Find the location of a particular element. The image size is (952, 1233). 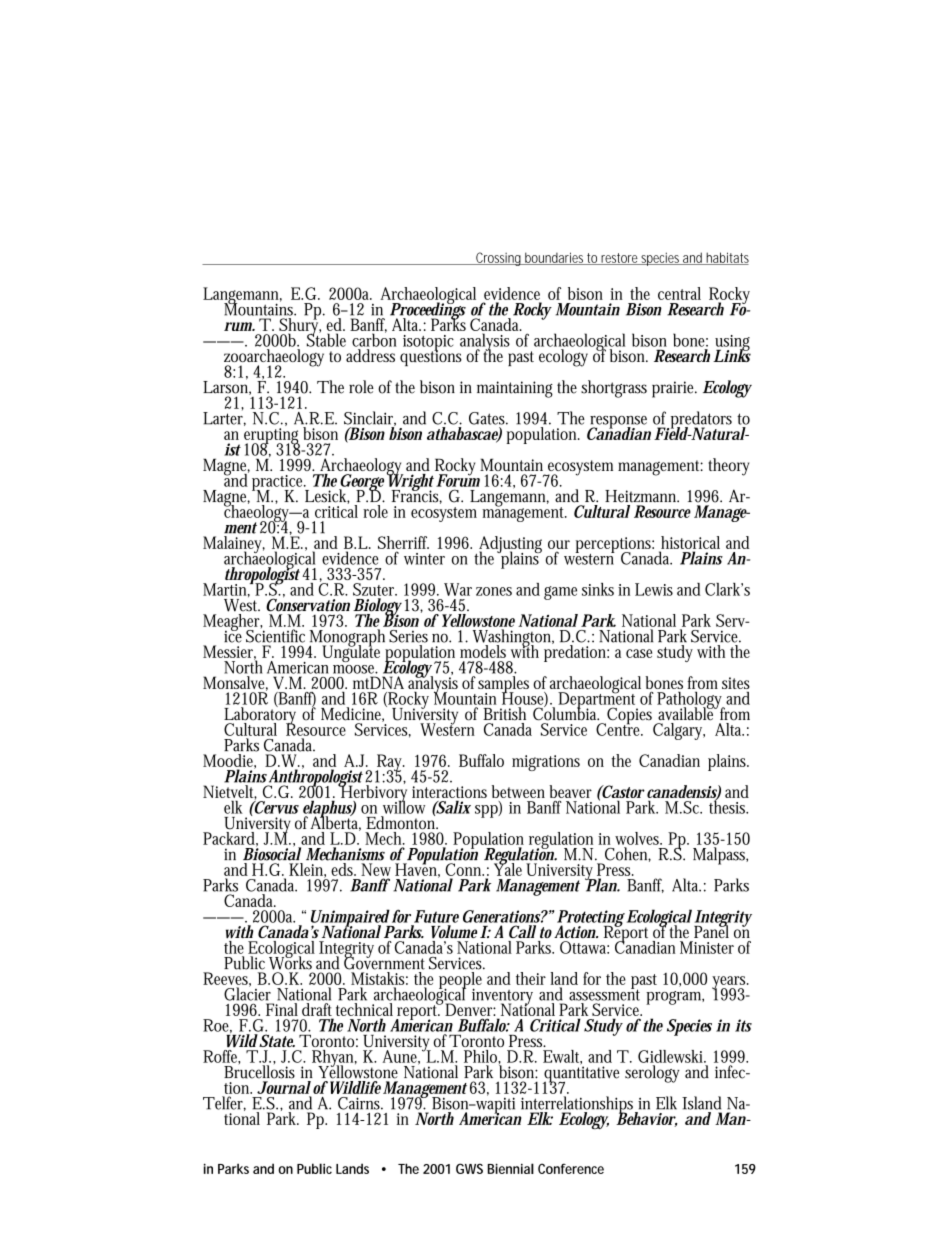

Crossing is located at coordinates (499, 259).
